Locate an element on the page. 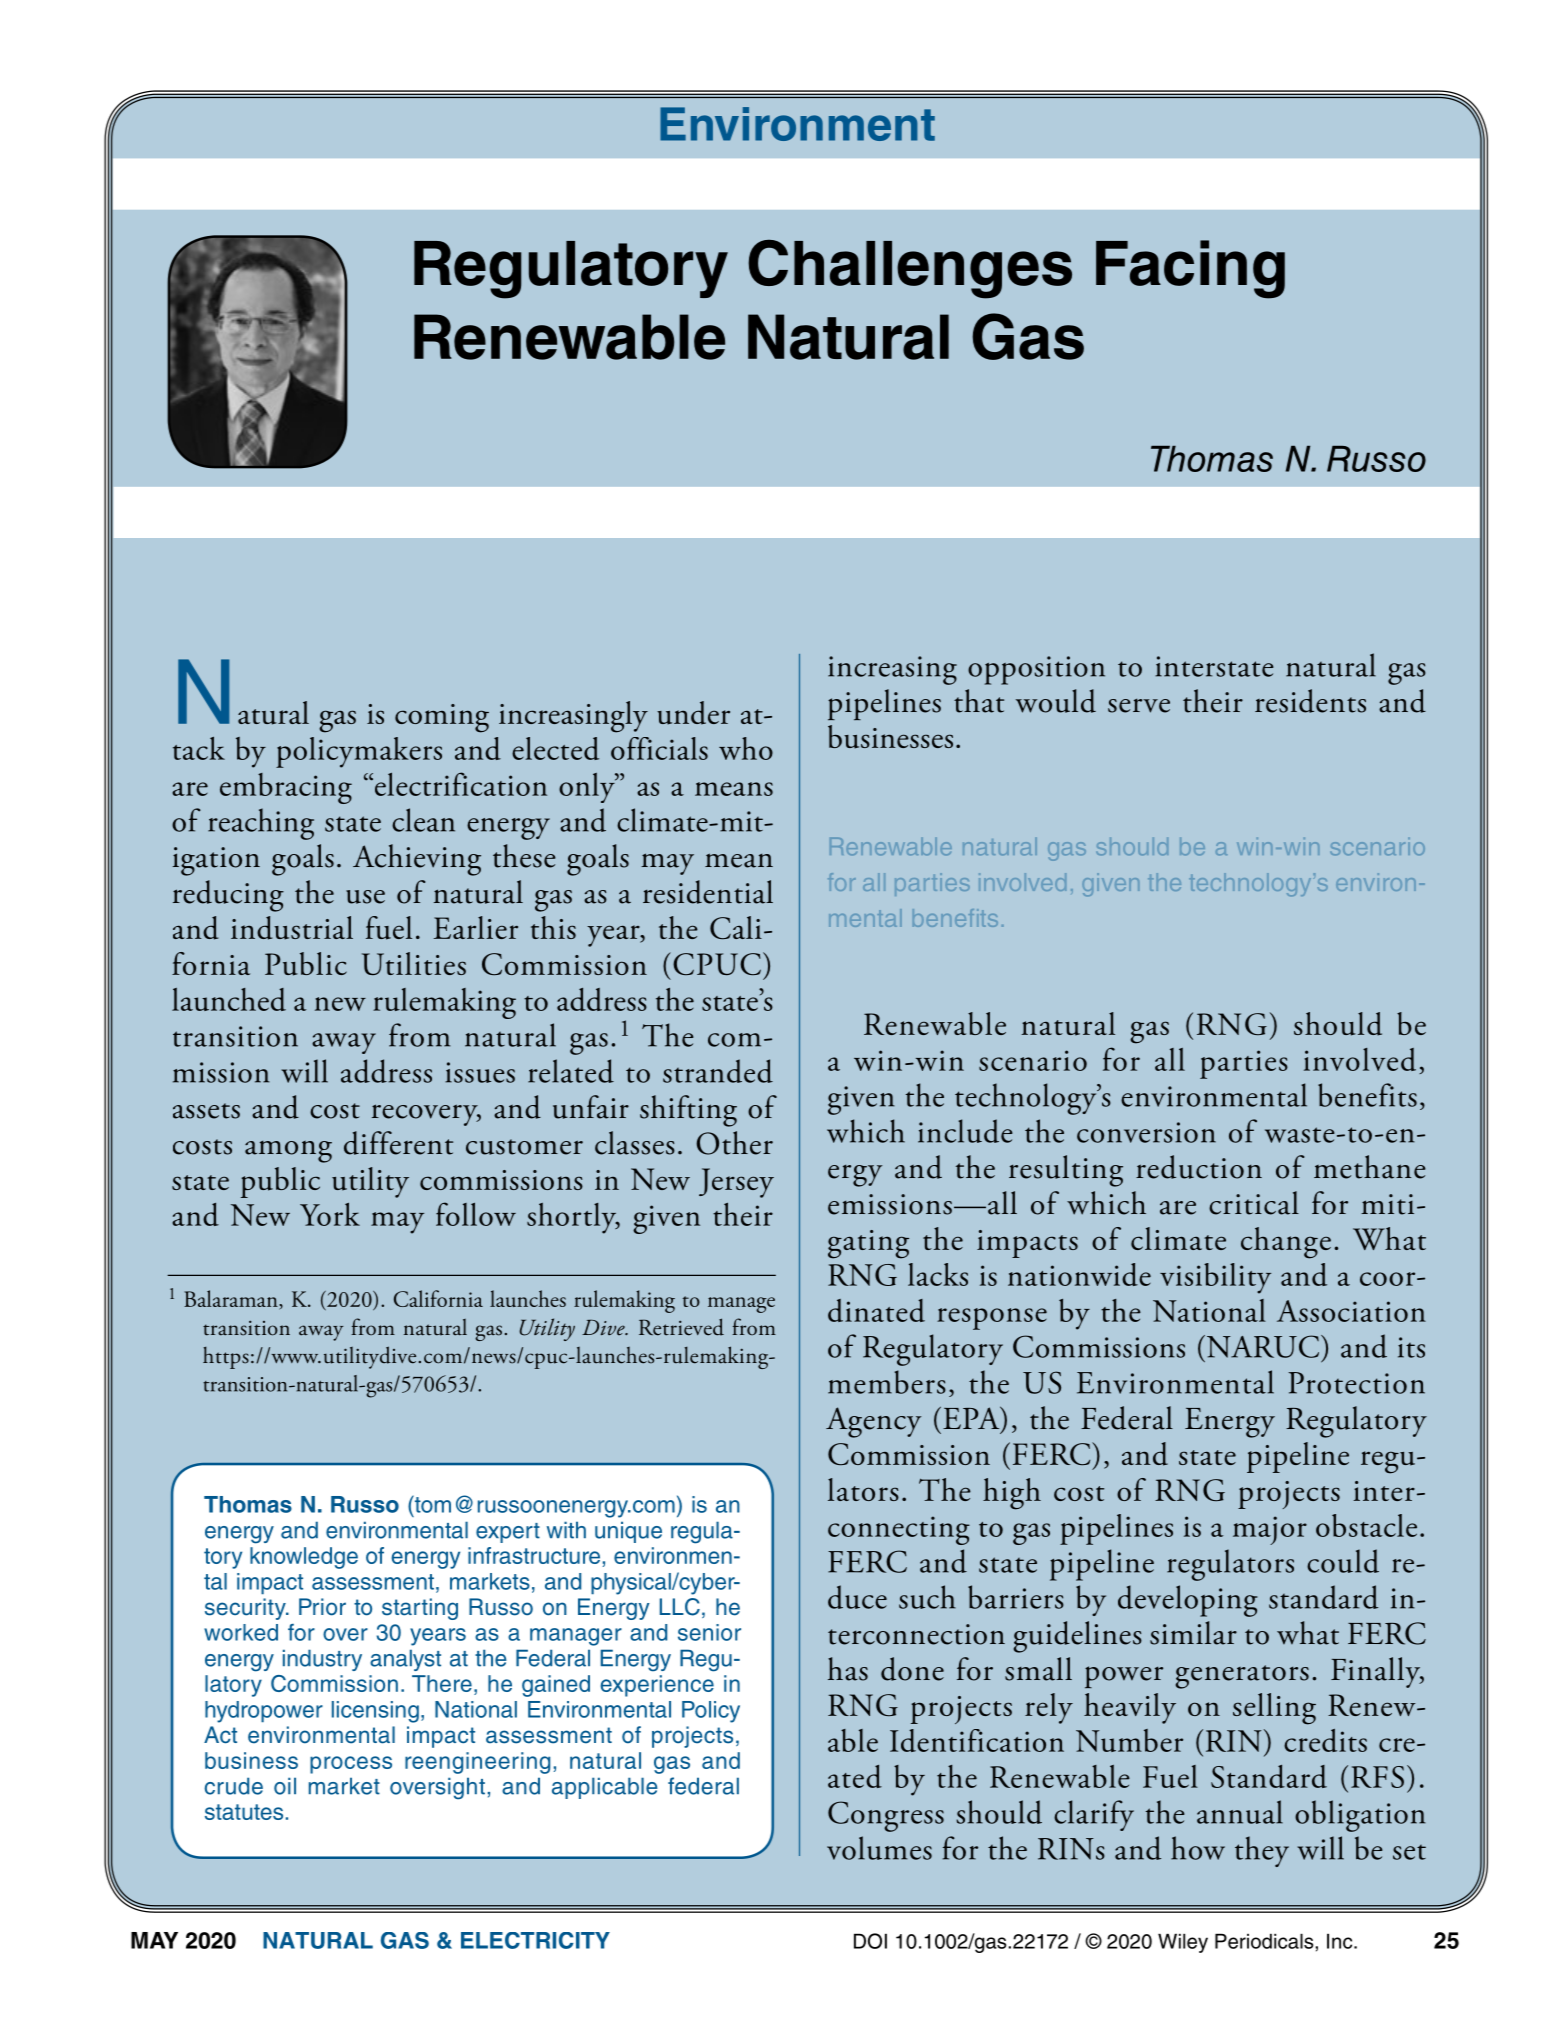 The image size is (1567, 2028). reduction is located at coordinates (1199, 1167).
